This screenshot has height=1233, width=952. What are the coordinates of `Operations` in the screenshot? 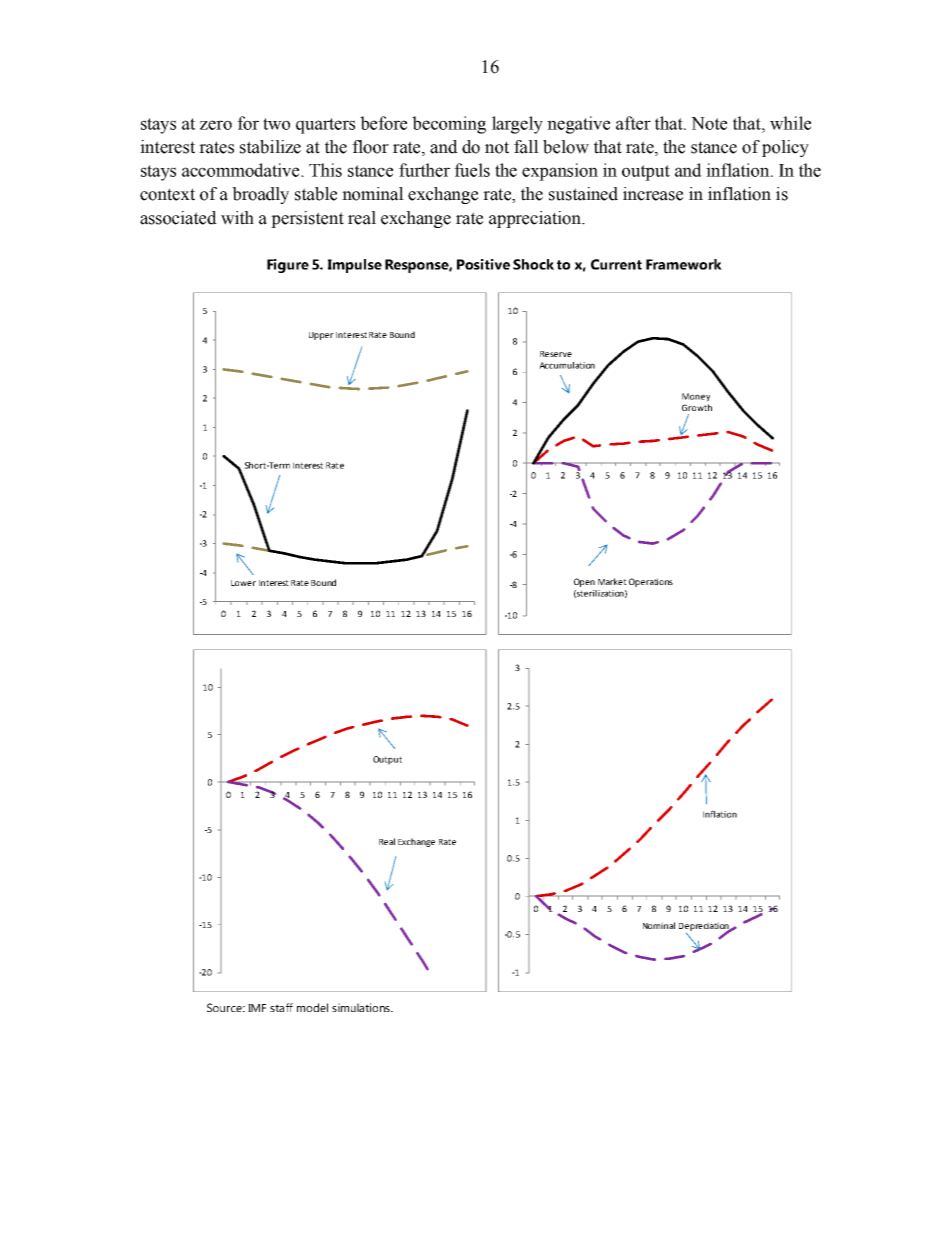 It's located at (651, 582).
